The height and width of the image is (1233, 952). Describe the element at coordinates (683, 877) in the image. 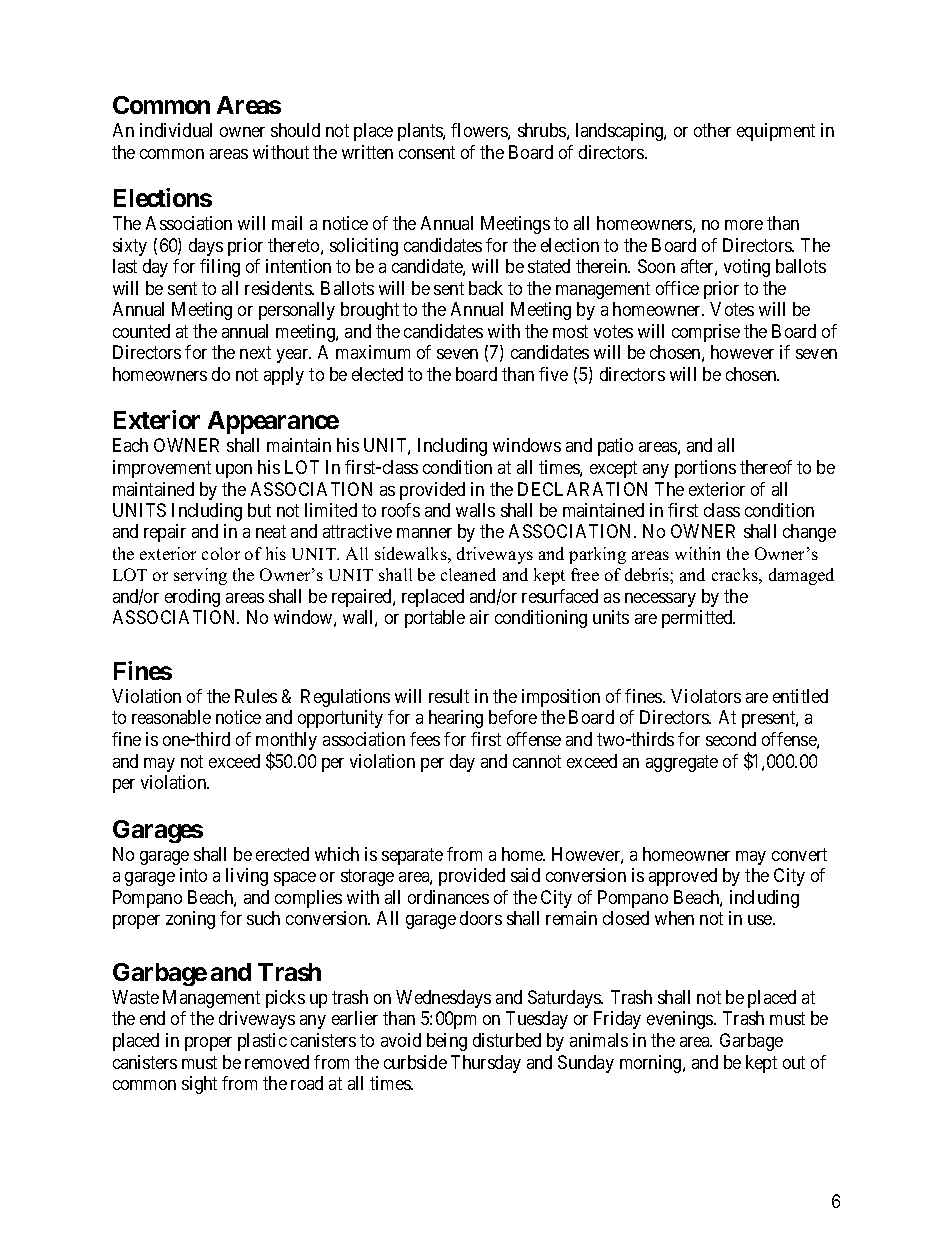

I see `approved` at that location.
